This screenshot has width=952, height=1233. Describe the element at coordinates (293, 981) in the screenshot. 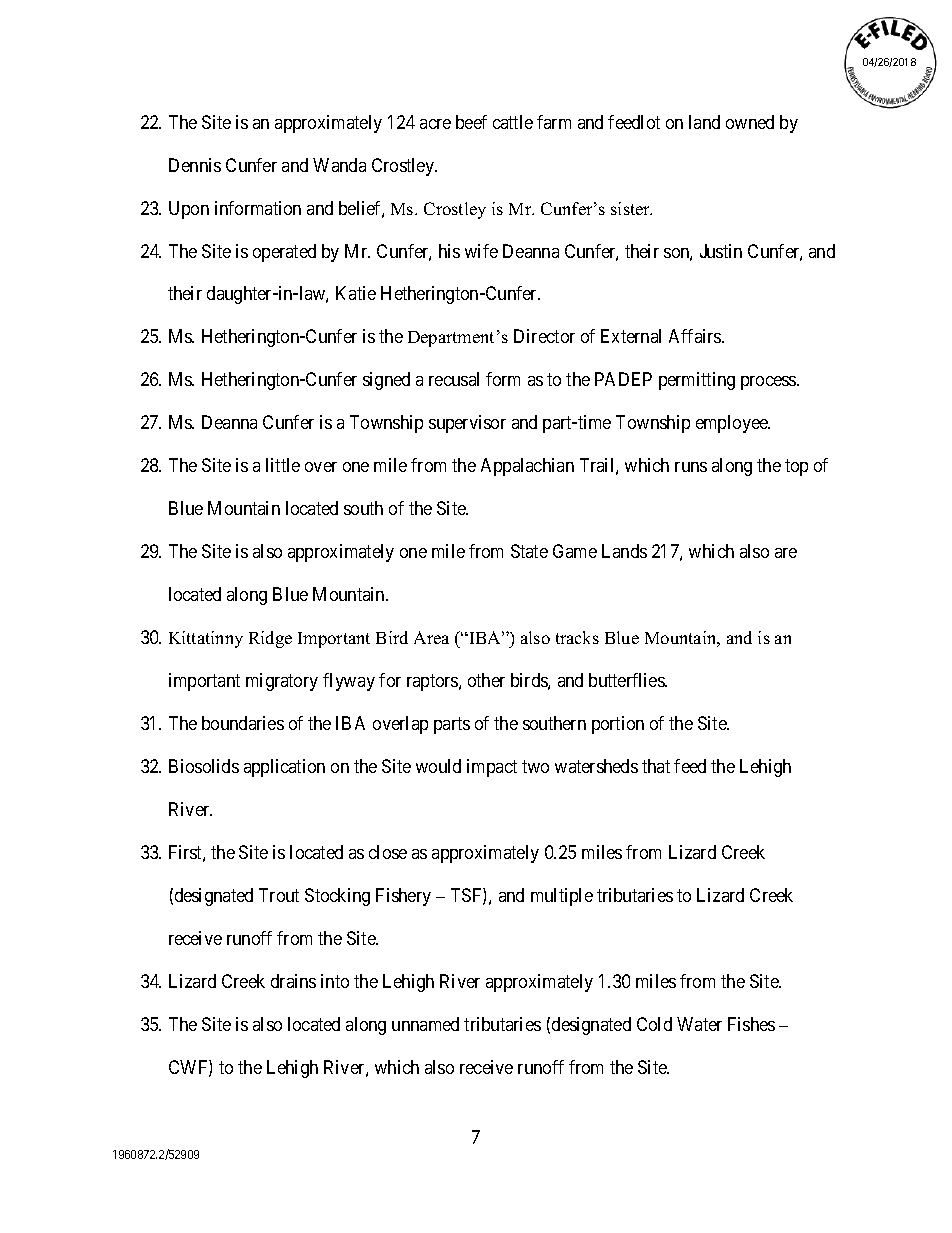

I see `drains` at that location.
